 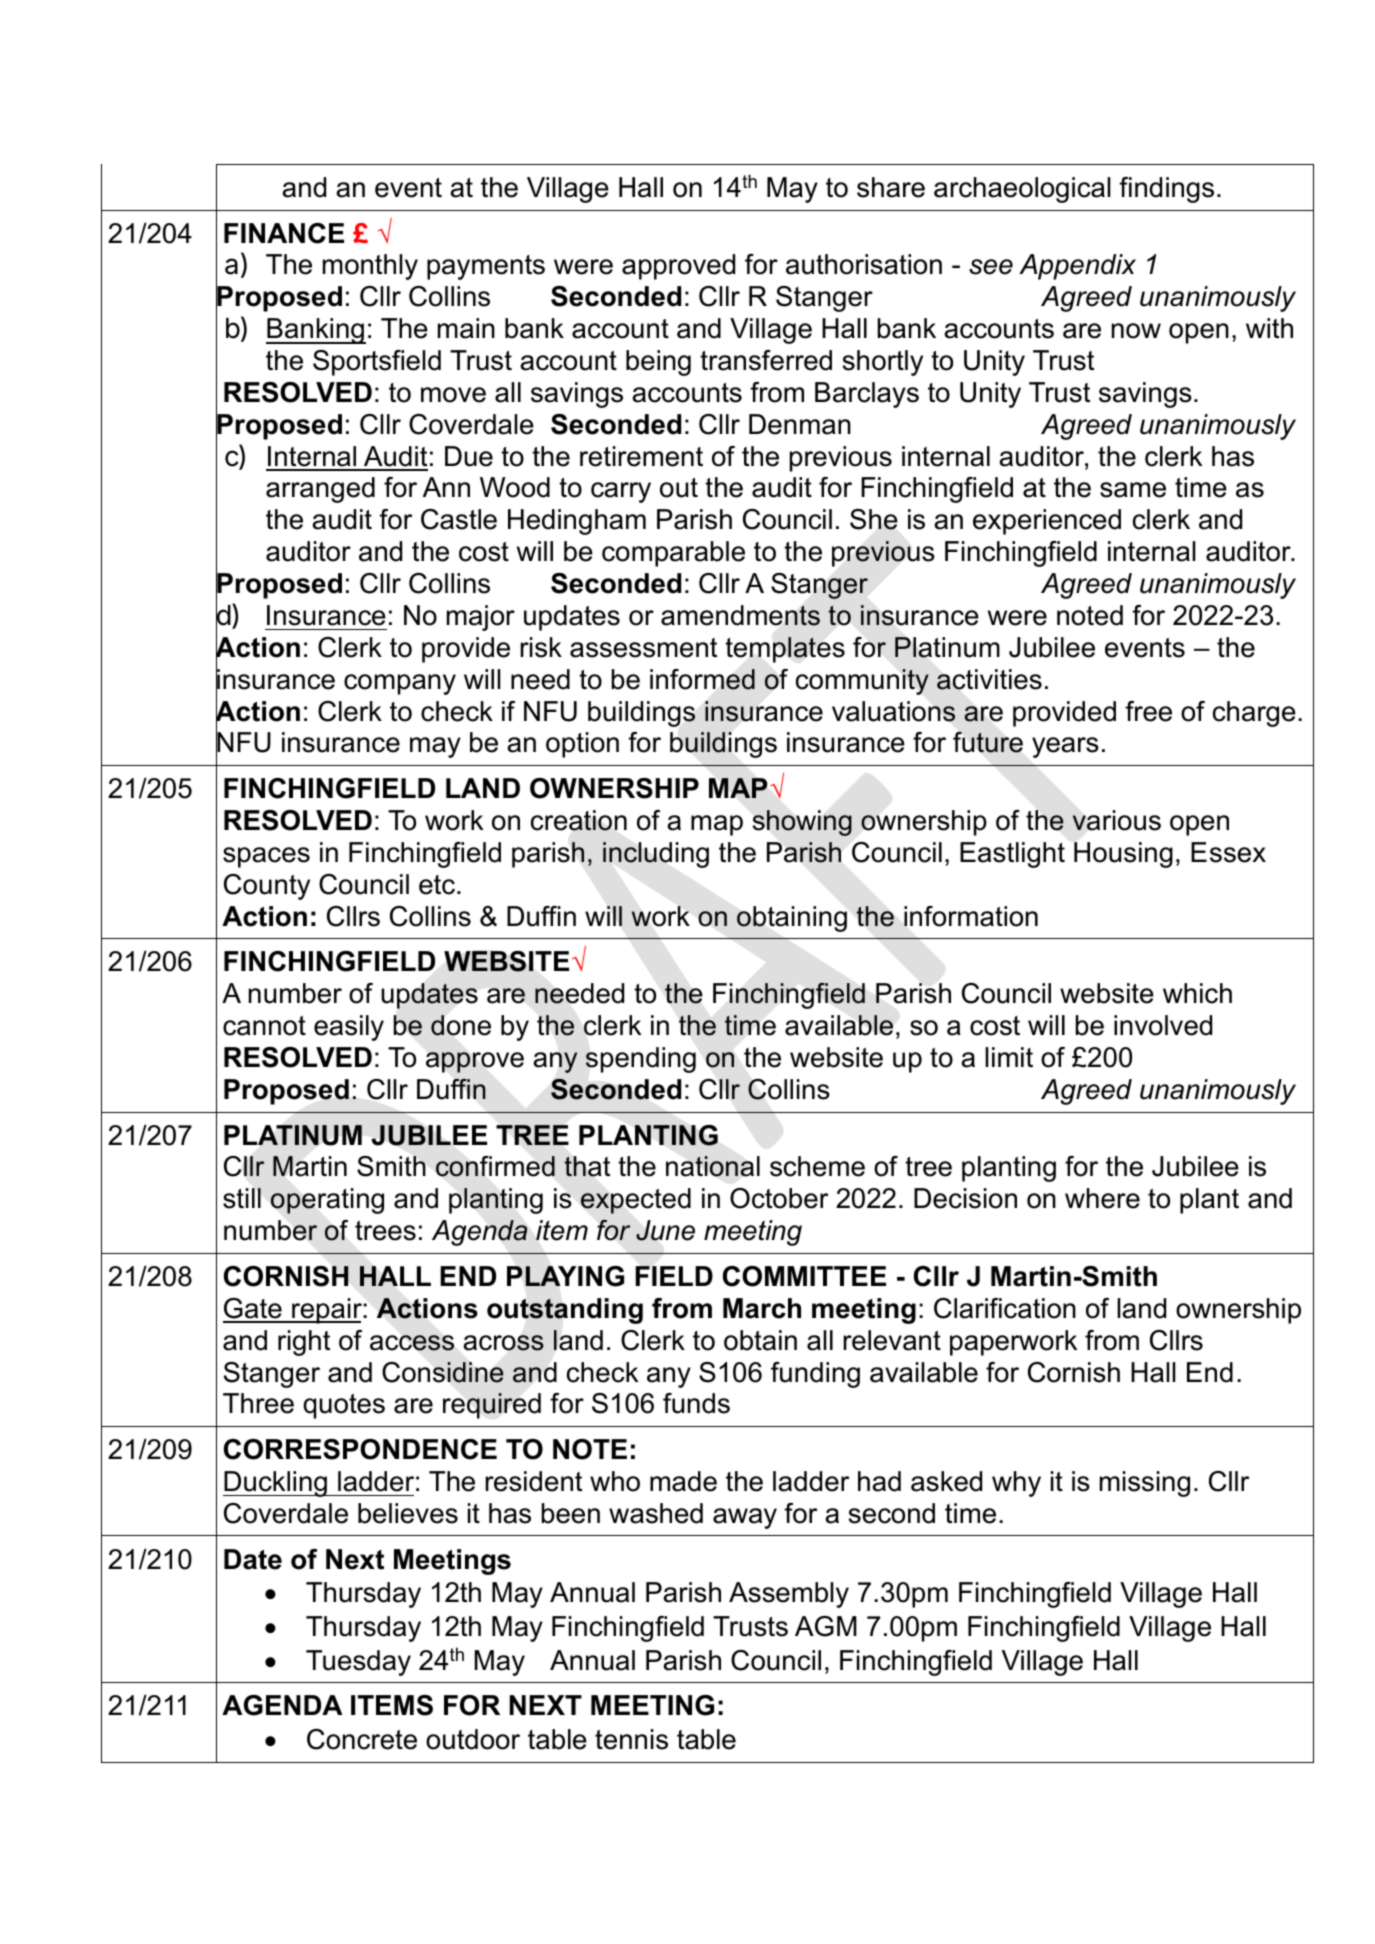 I want to click on major, so click(x=481, y=618).
